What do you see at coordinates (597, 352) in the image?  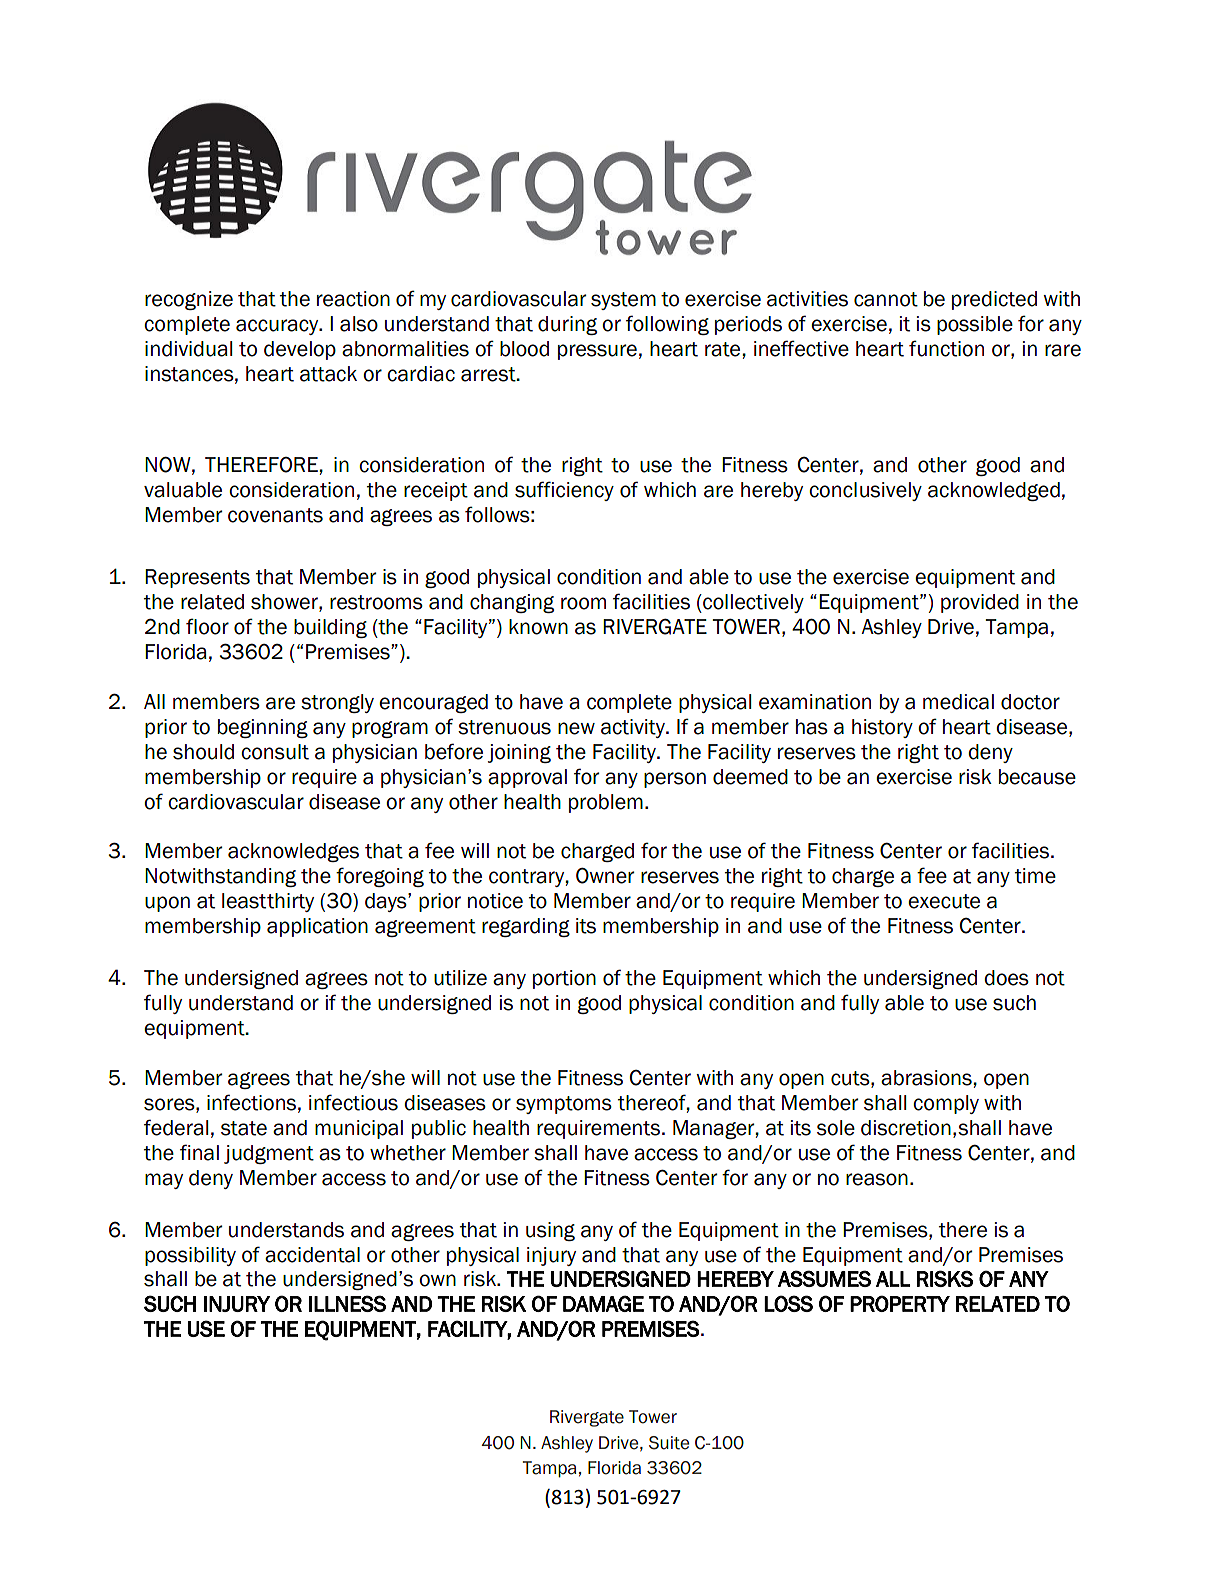 I see `pressure` at bounding box center [597, 352].
